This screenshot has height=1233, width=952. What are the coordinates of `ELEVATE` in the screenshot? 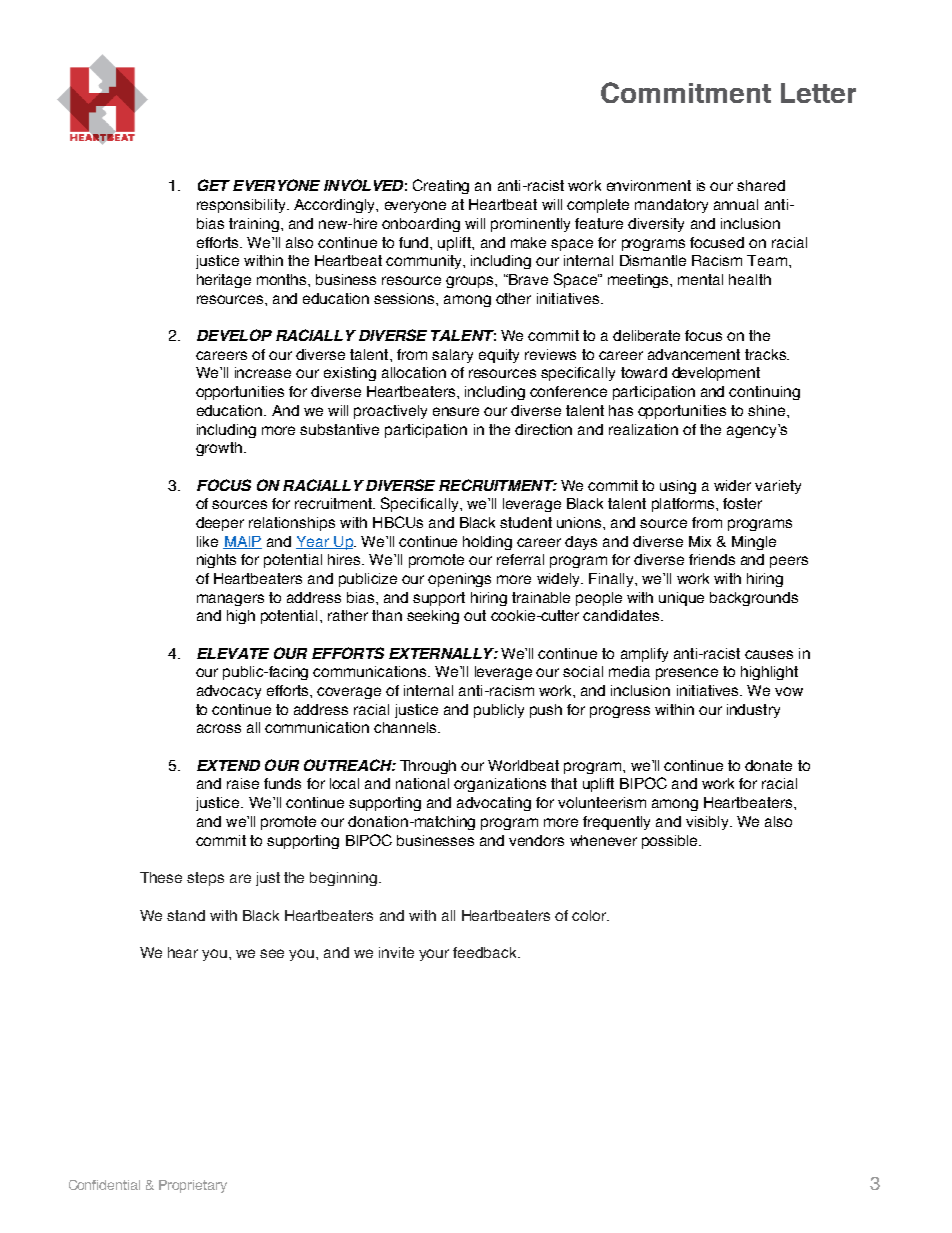 It's located at (233, 653).
